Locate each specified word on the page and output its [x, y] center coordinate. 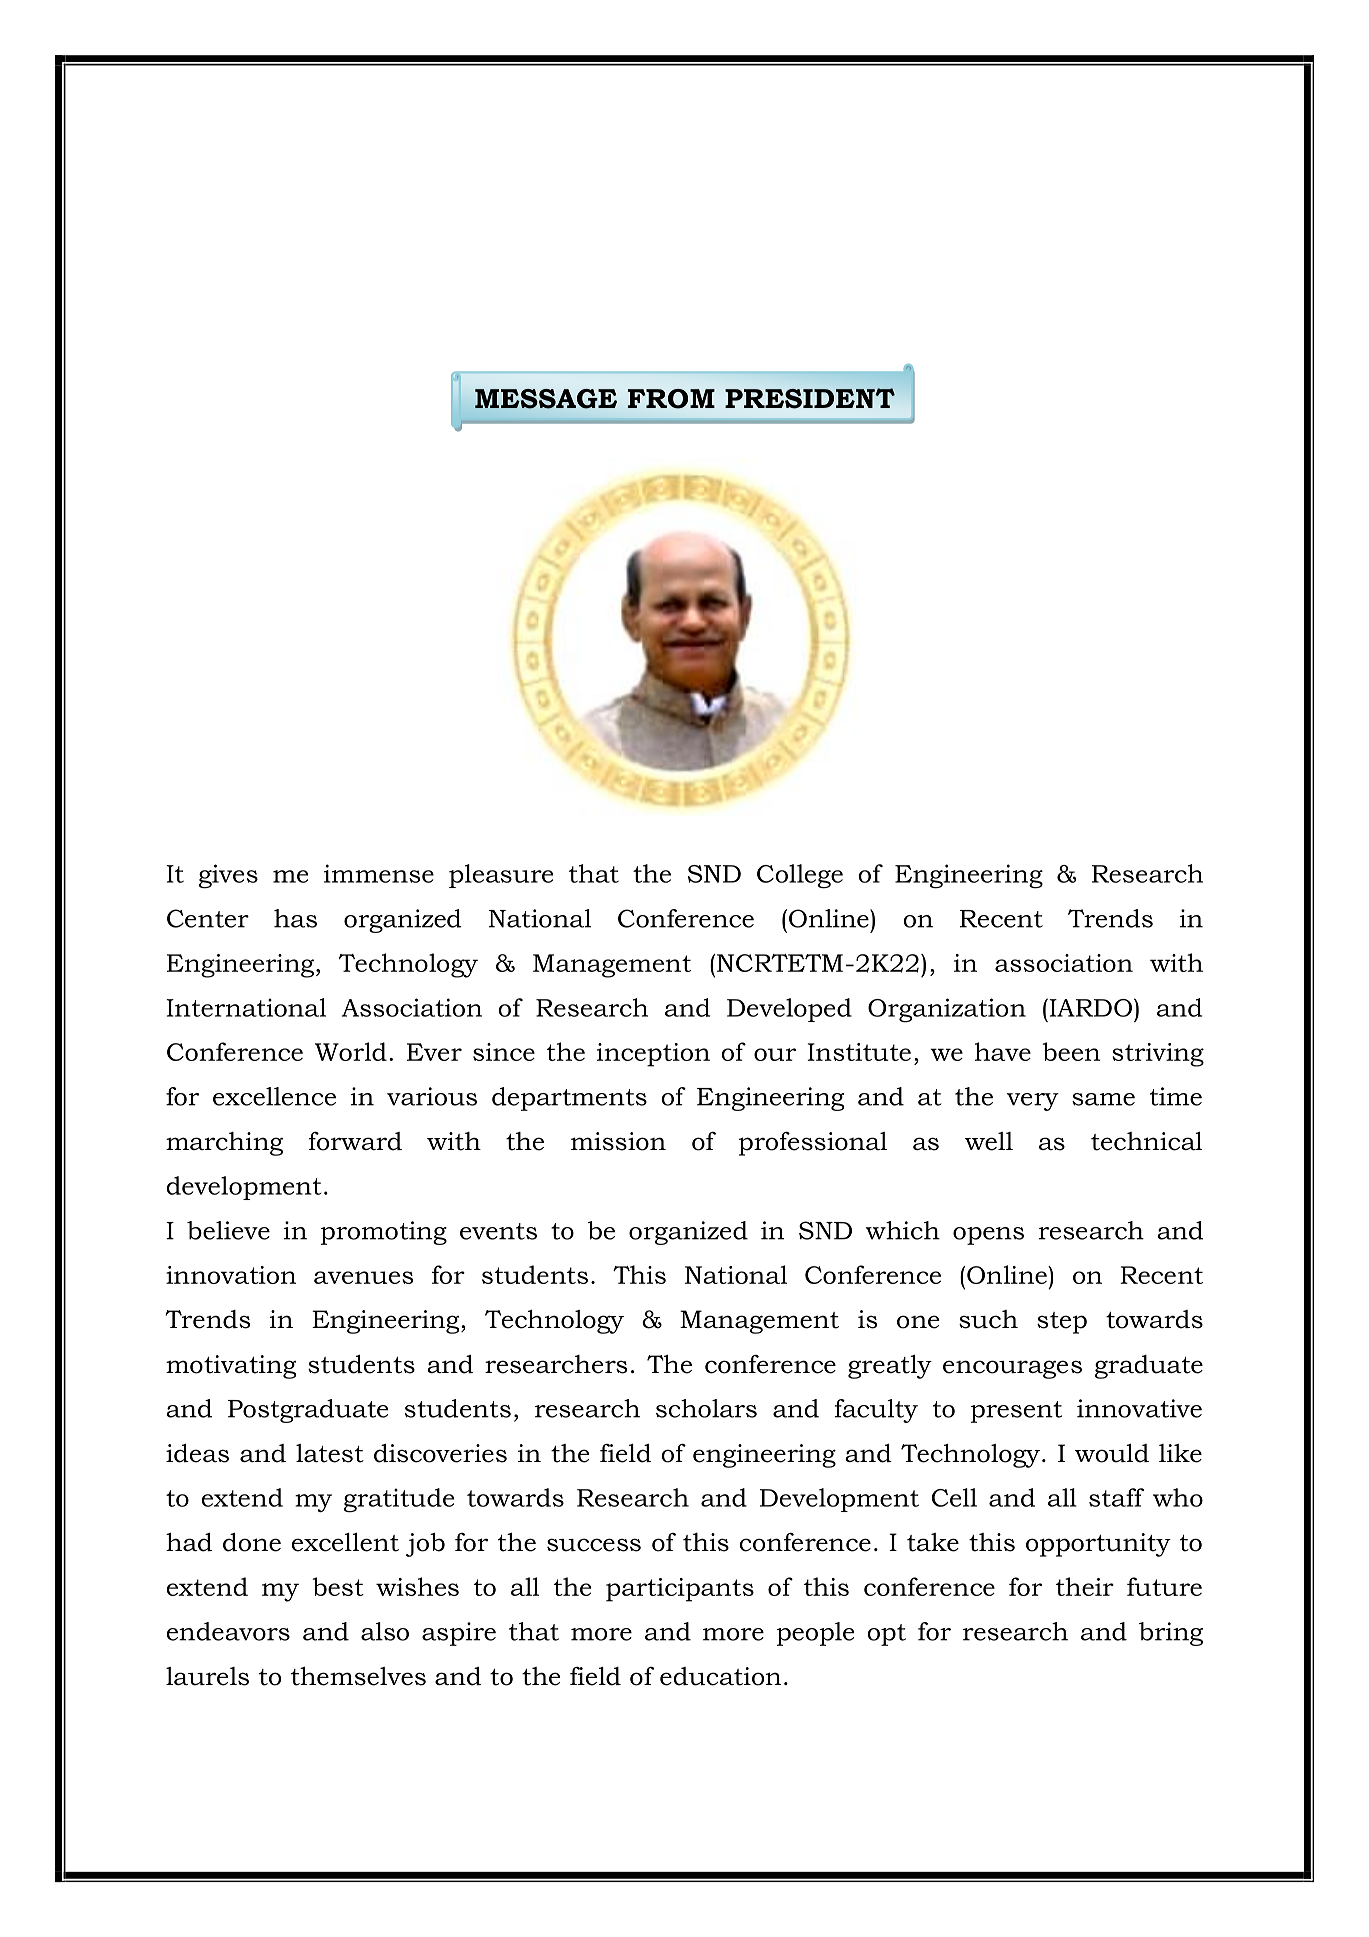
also [385, 1631]
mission [618, 1141]
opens [988, 1236]
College [800, 876]
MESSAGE [546, 399]
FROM [671, 399]
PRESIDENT [810, 398]
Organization [947, 1010]
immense [379, 873]
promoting [383, 1233]
